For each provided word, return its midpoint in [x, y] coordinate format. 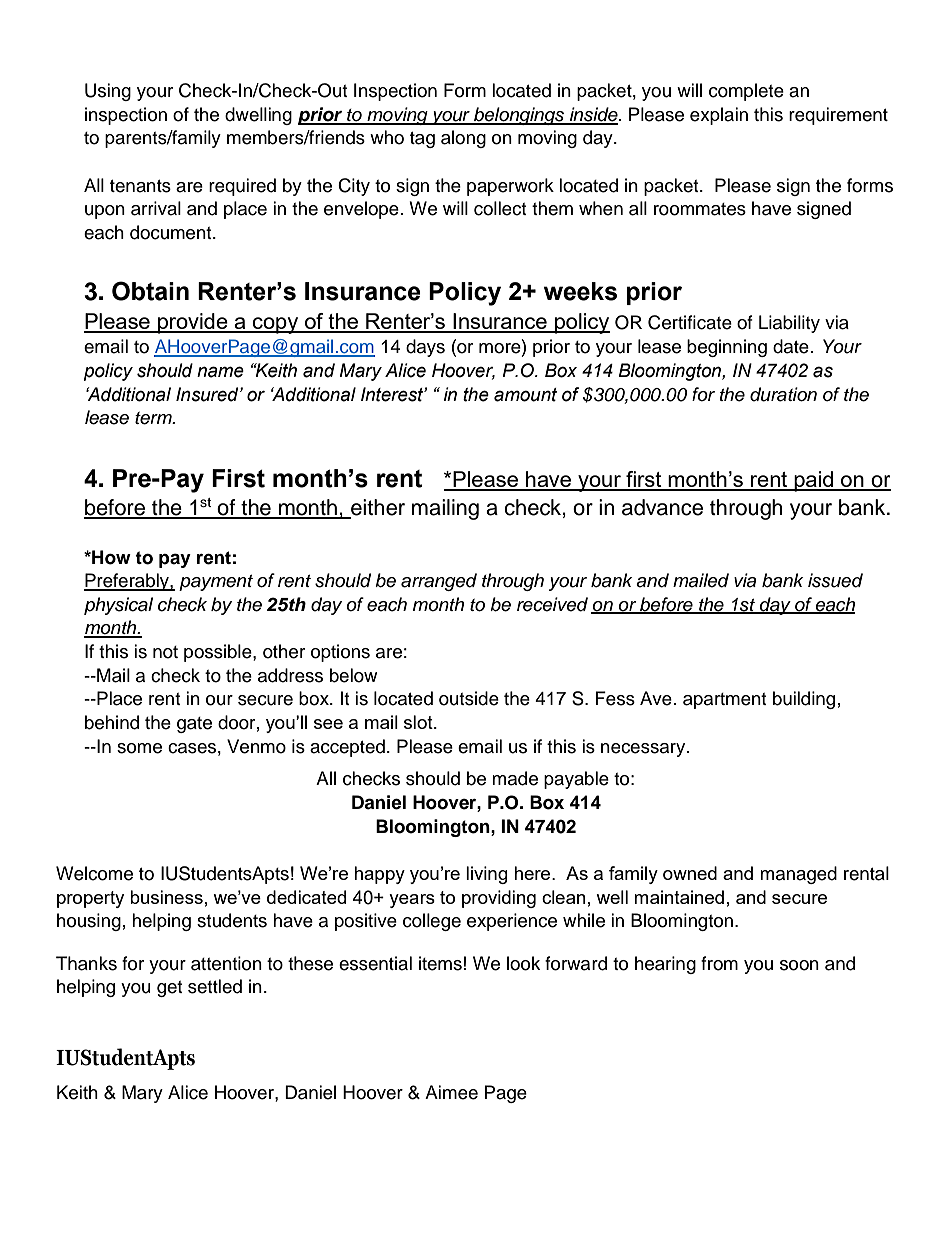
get [169, 989]
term [154, 418]
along [463, 139]
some [139, 748]
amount [525, 395]
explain [719, 116]
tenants [140, 186]
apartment [724, 701]
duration [783, 394]
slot [419, 722]
